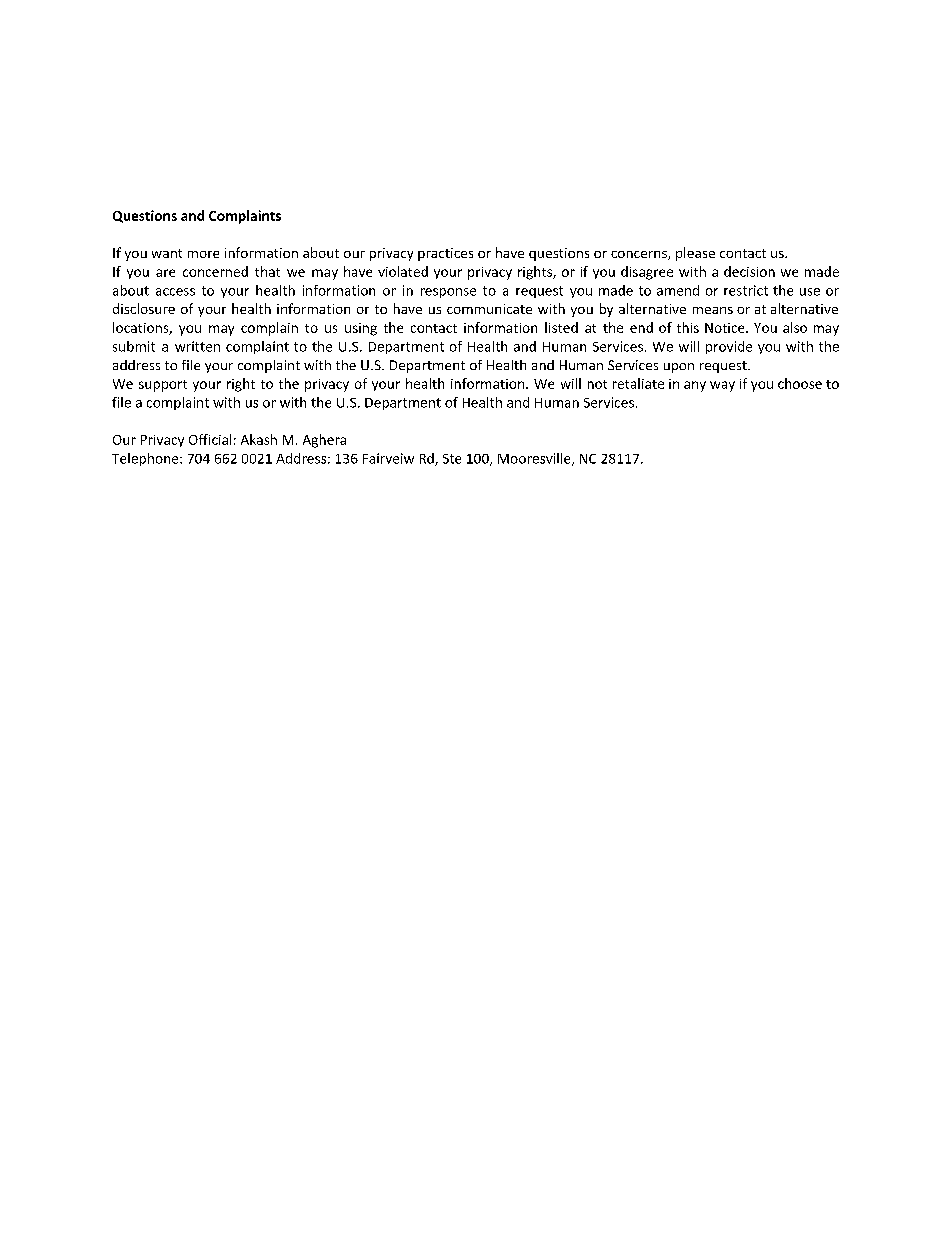 The width and height of the screenshot is (952, 1233). I want to click on practices, so click(445, 254).
